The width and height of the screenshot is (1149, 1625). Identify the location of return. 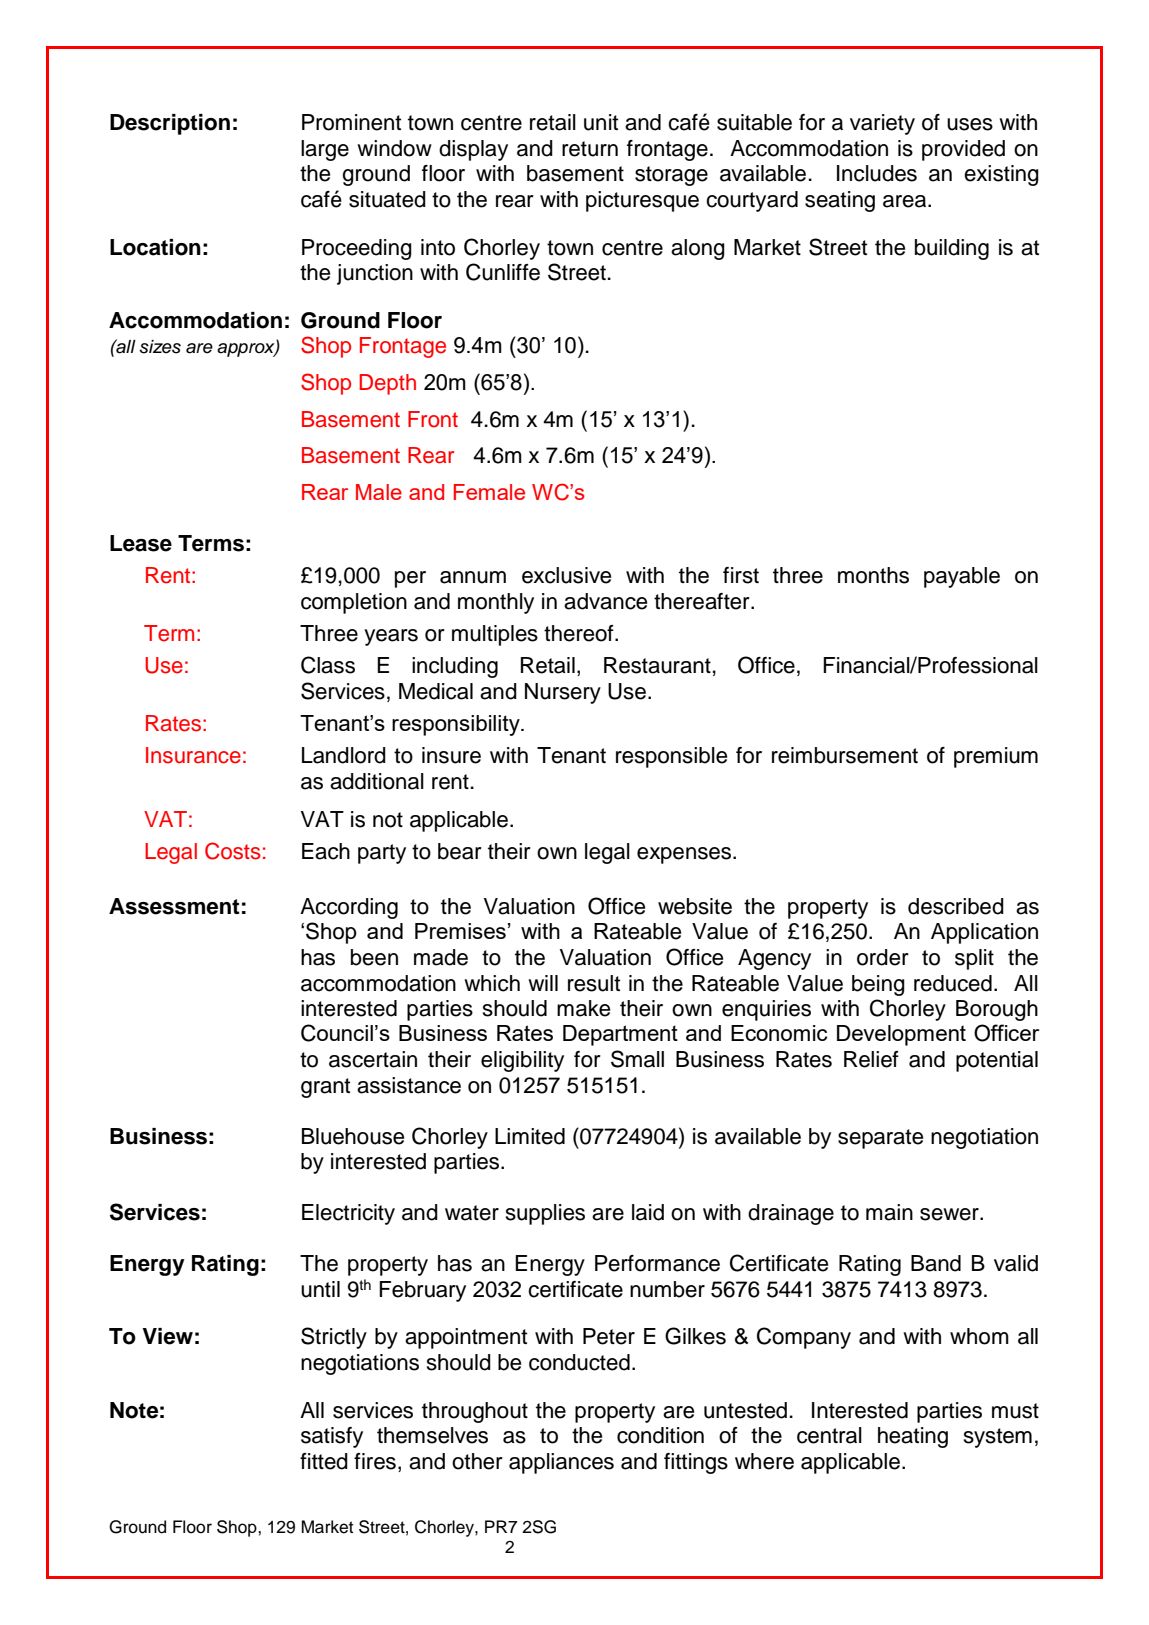
(590, 149).
